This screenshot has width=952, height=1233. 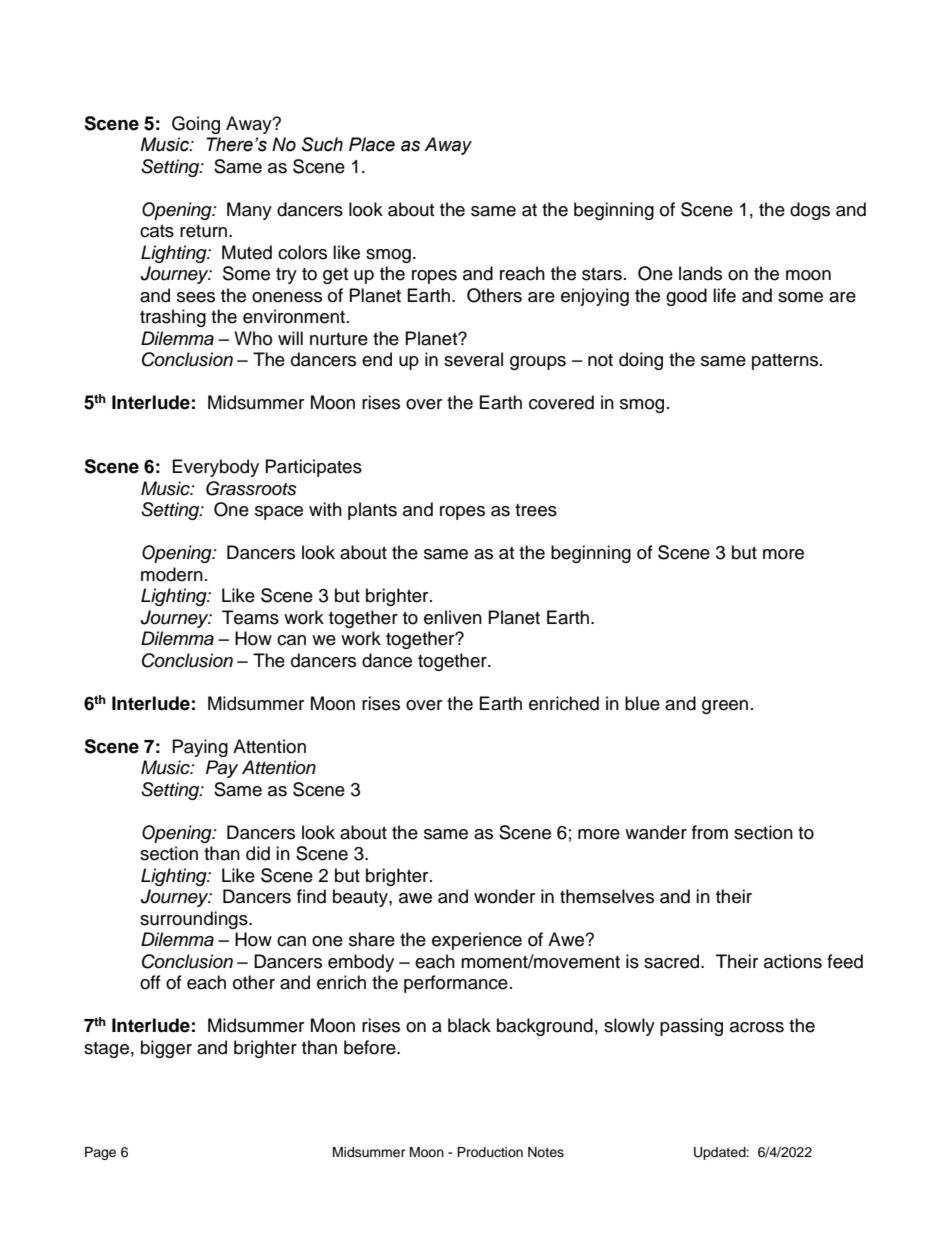 What do you see at coordinates (100, 1153) in the screenshot?
I see `Page` at bounding box center [100, 1153].
